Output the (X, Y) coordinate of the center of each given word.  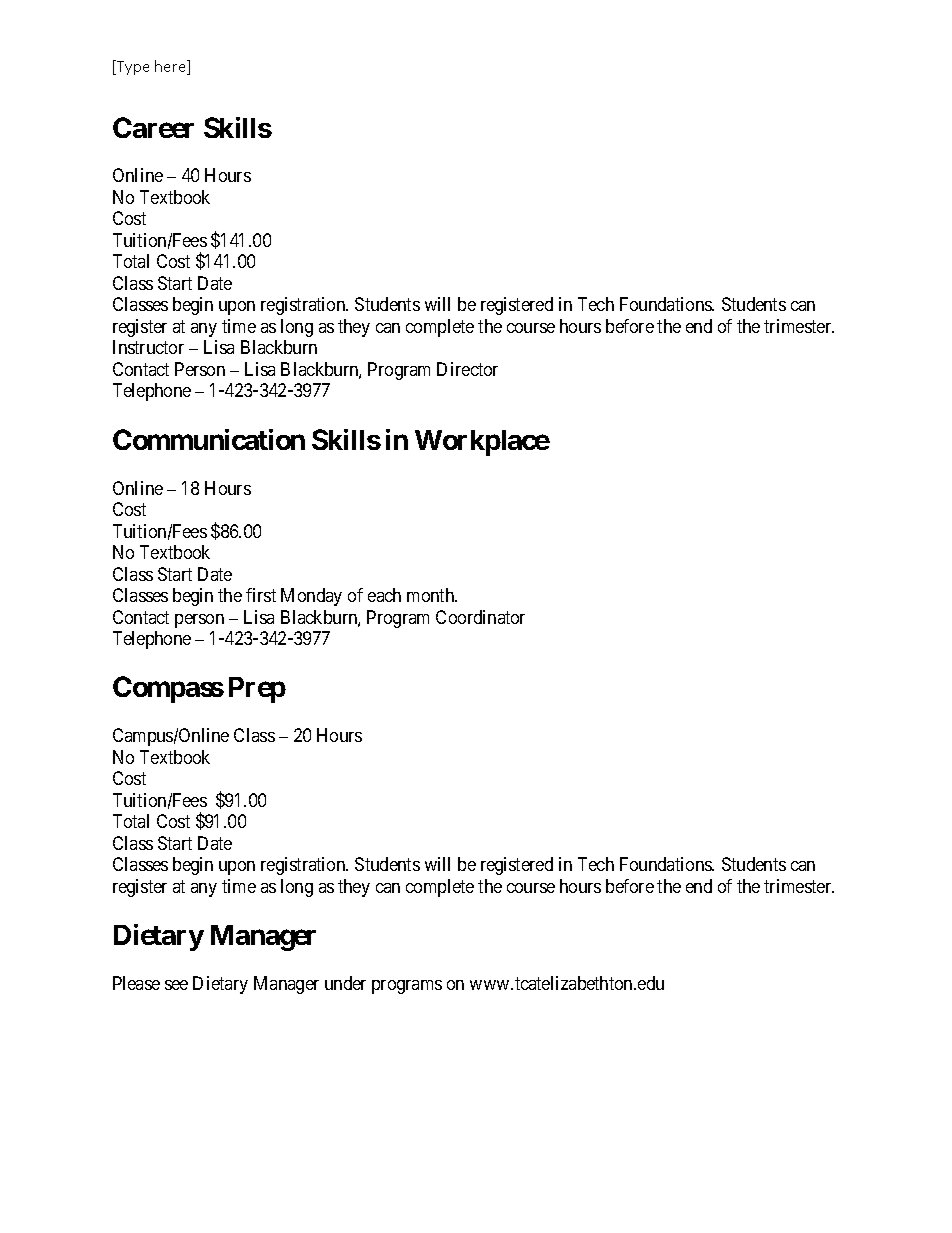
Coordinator (480, 617)
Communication (209, 439)
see (176, 985)
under (345, 983)
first (261, 595)
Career (153, 127)
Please (136, 983)
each (384, 595)
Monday (311, 597)
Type (132, 67)
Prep (257, 690)
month (432, 595)
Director (467, 369)
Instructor (148, 347)
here (172, 67)
